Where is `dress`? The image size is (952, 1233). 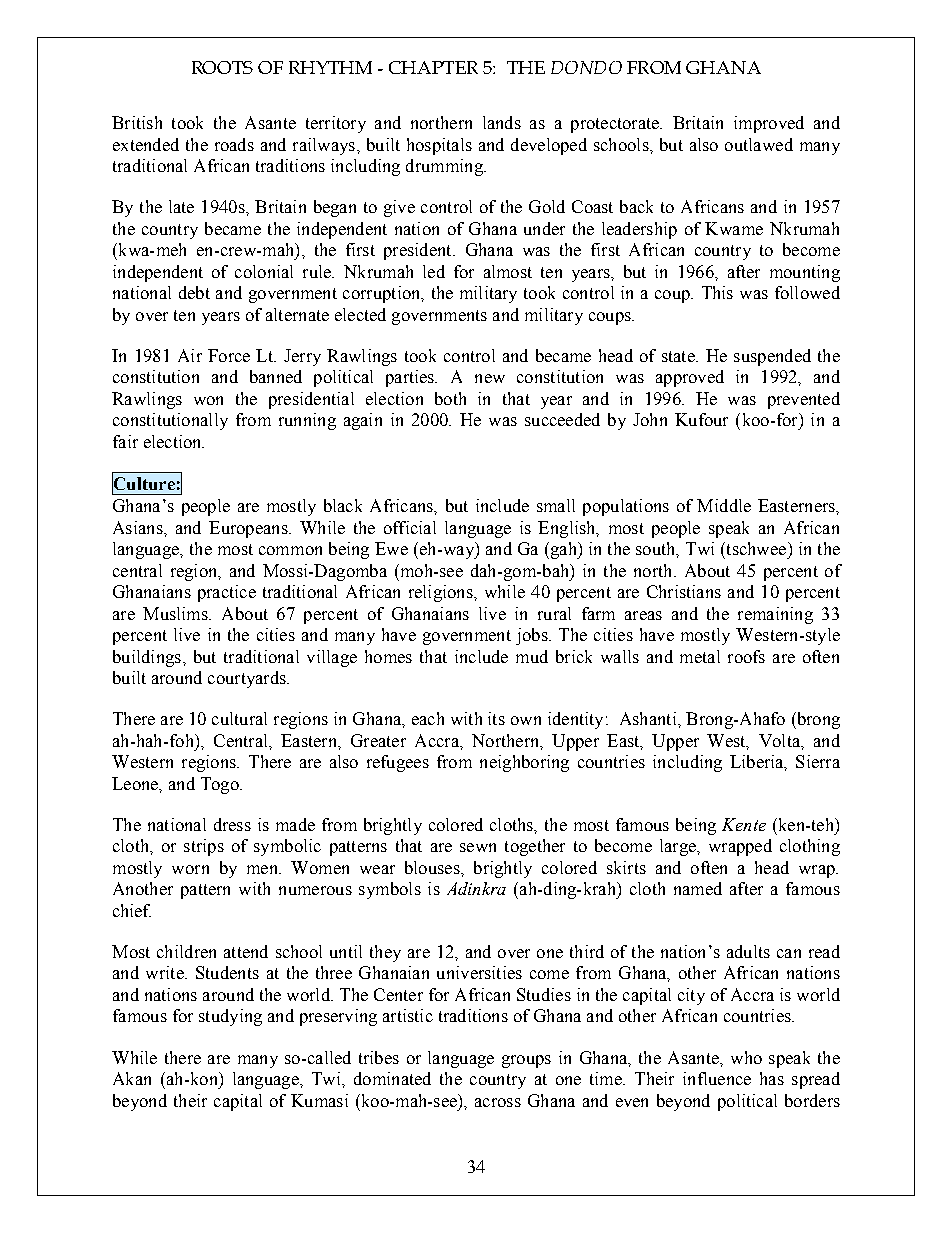 dress is located at coordinates (232, 824).
